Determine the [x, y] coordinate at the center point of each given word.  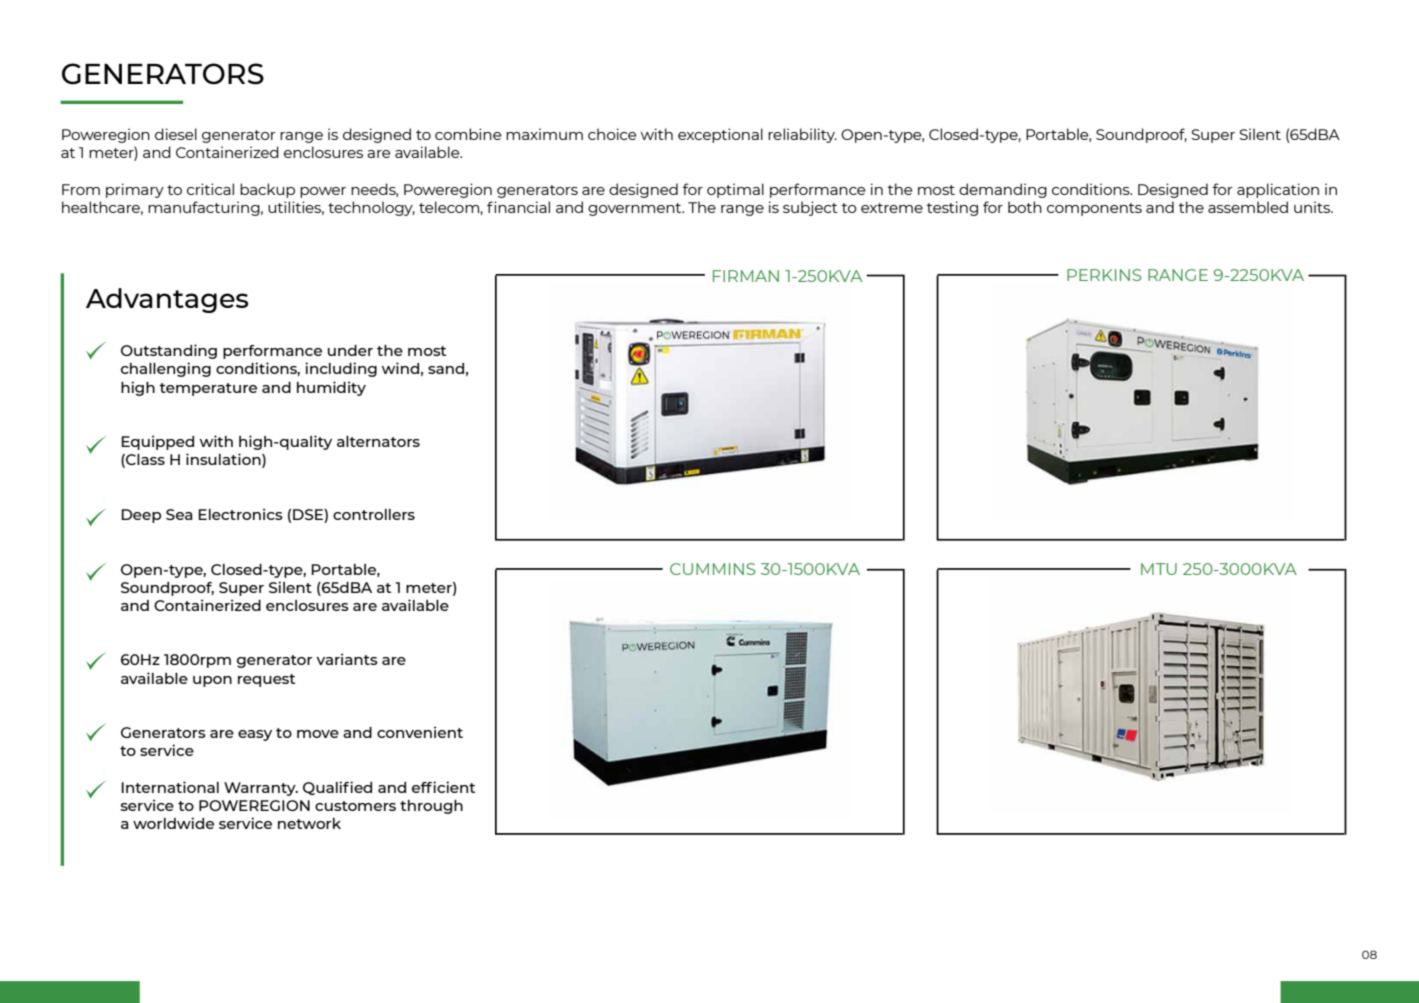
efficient [443, 787]
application [1278, 190]
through [431, 807]
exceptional [720, 135]
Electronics [240, 514]
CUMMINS [713, 569]
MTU [1159, 569]
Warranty [261, 789]
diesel [176, 134]
